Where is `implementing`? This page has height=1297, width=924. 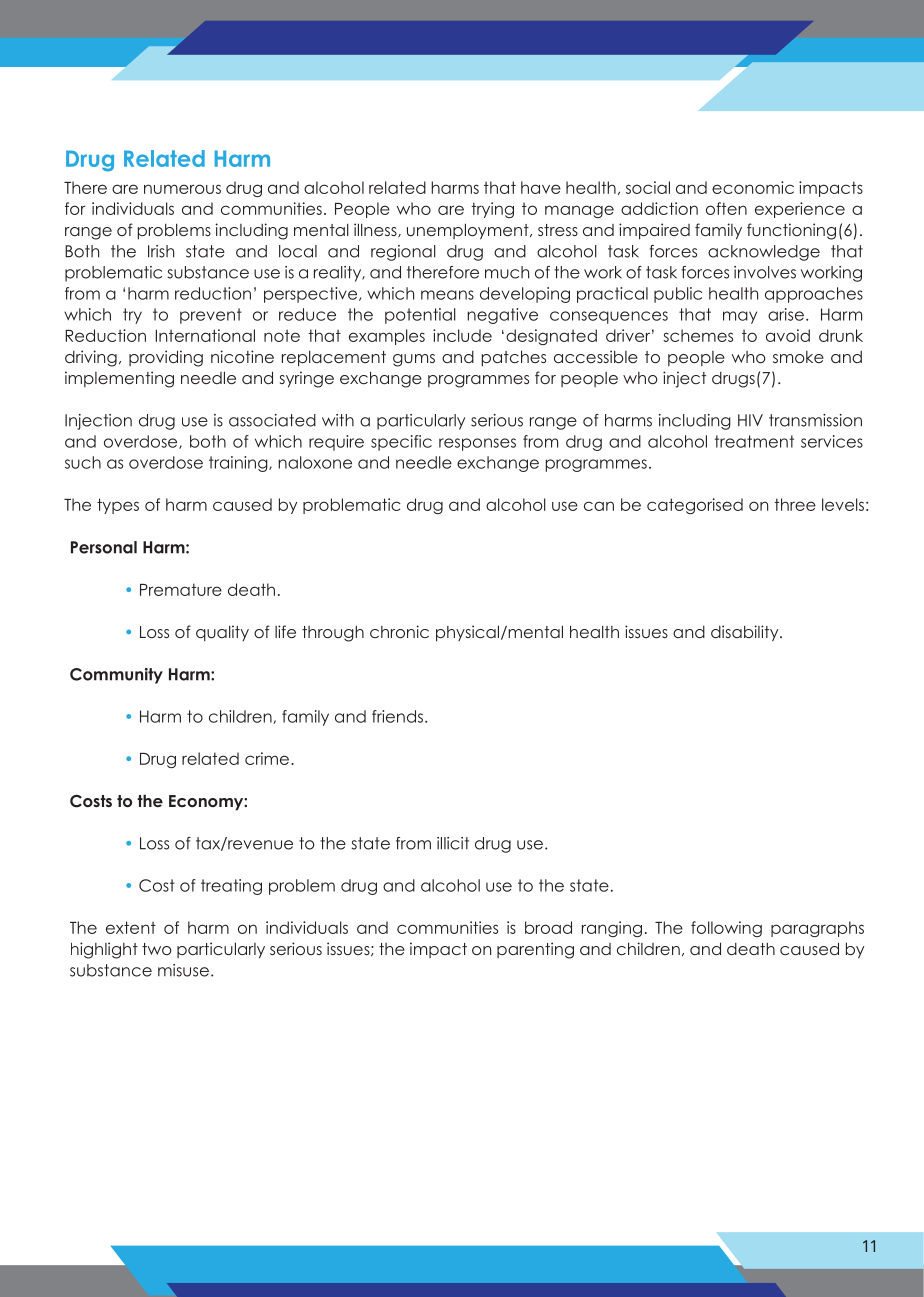 implementing is located at coordinates (119, 379).
